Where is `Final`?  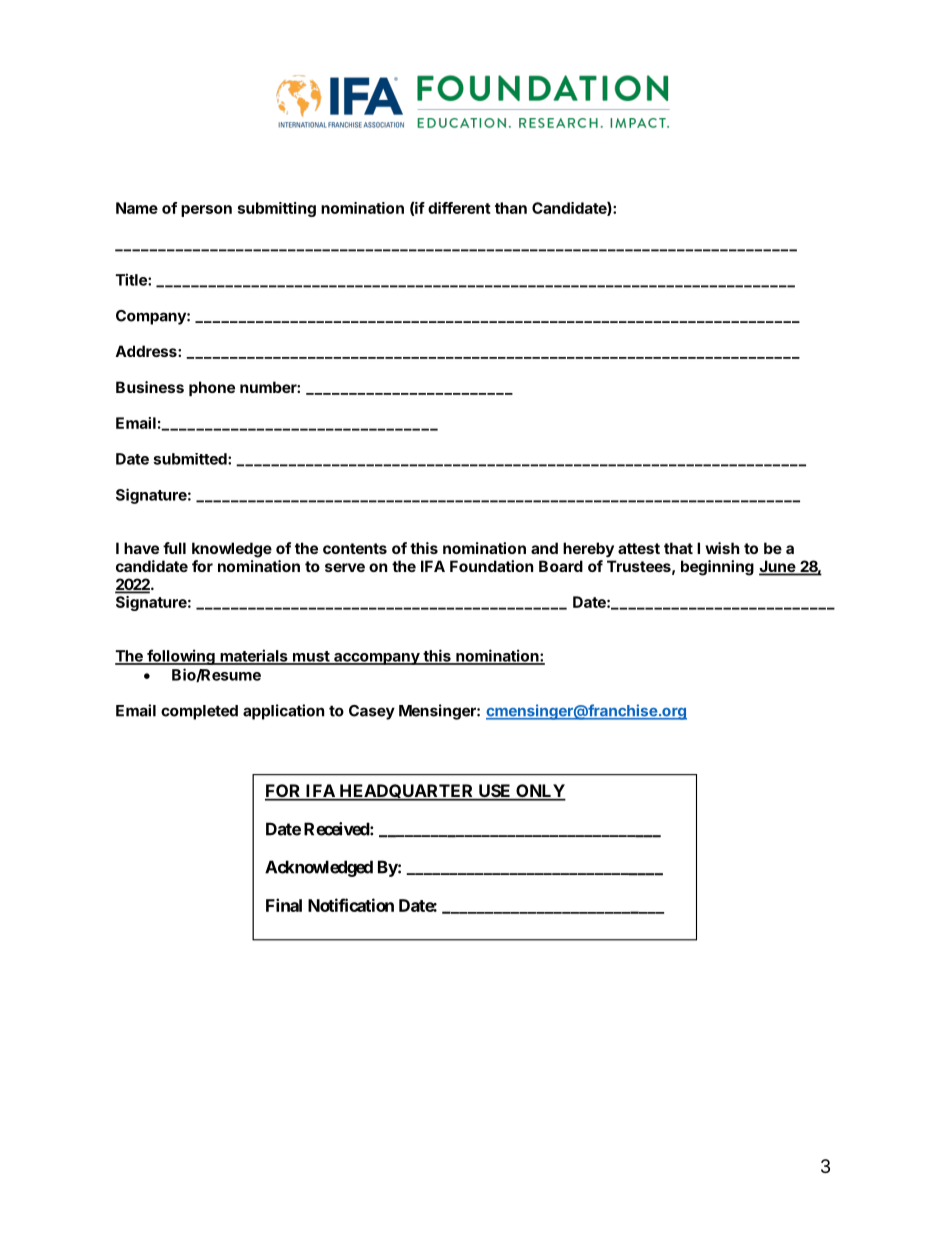
Final is located at coordinates (284, 905).
